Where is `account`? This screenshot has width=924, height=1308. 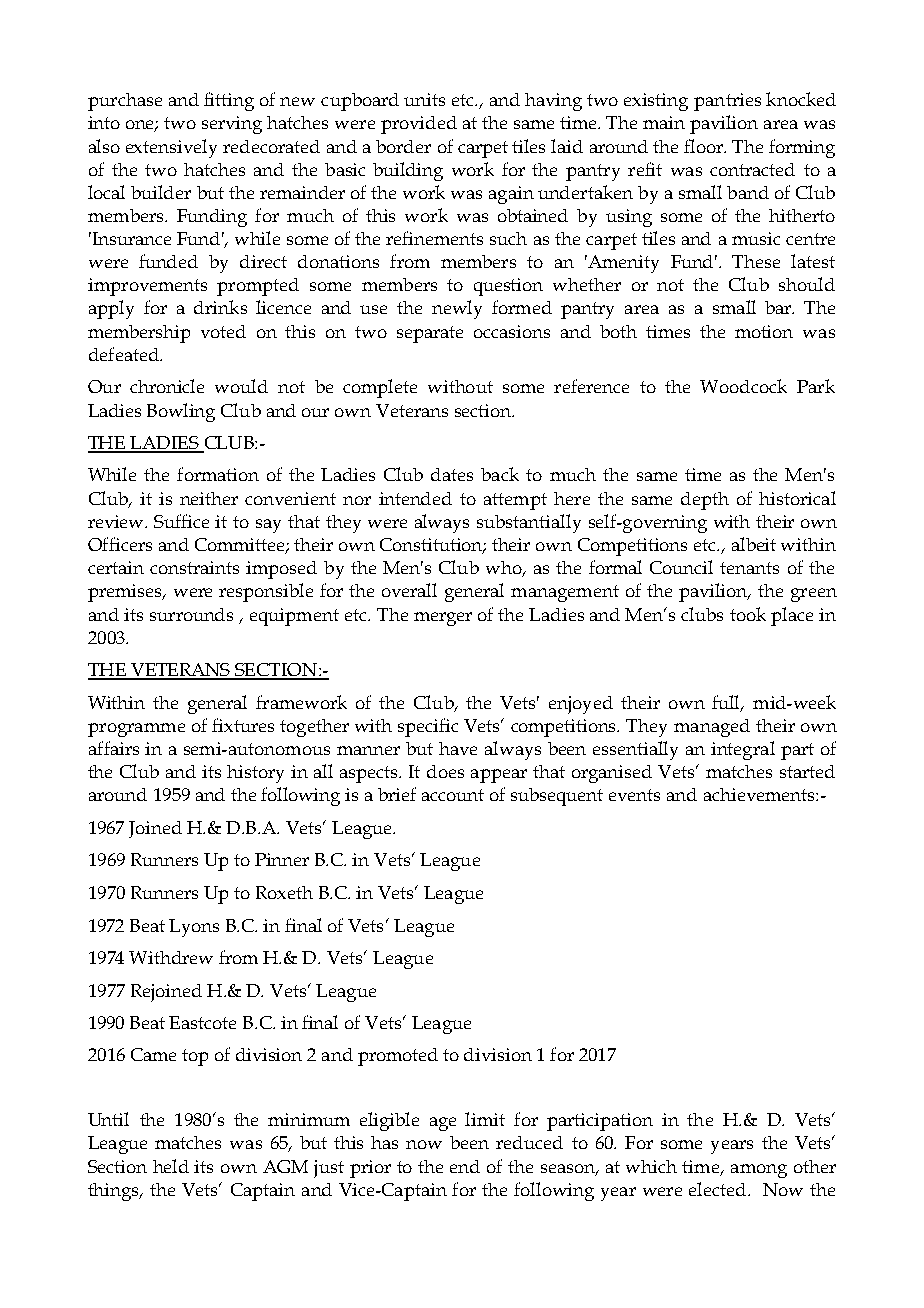
account is located at coordinates (453, 795).
